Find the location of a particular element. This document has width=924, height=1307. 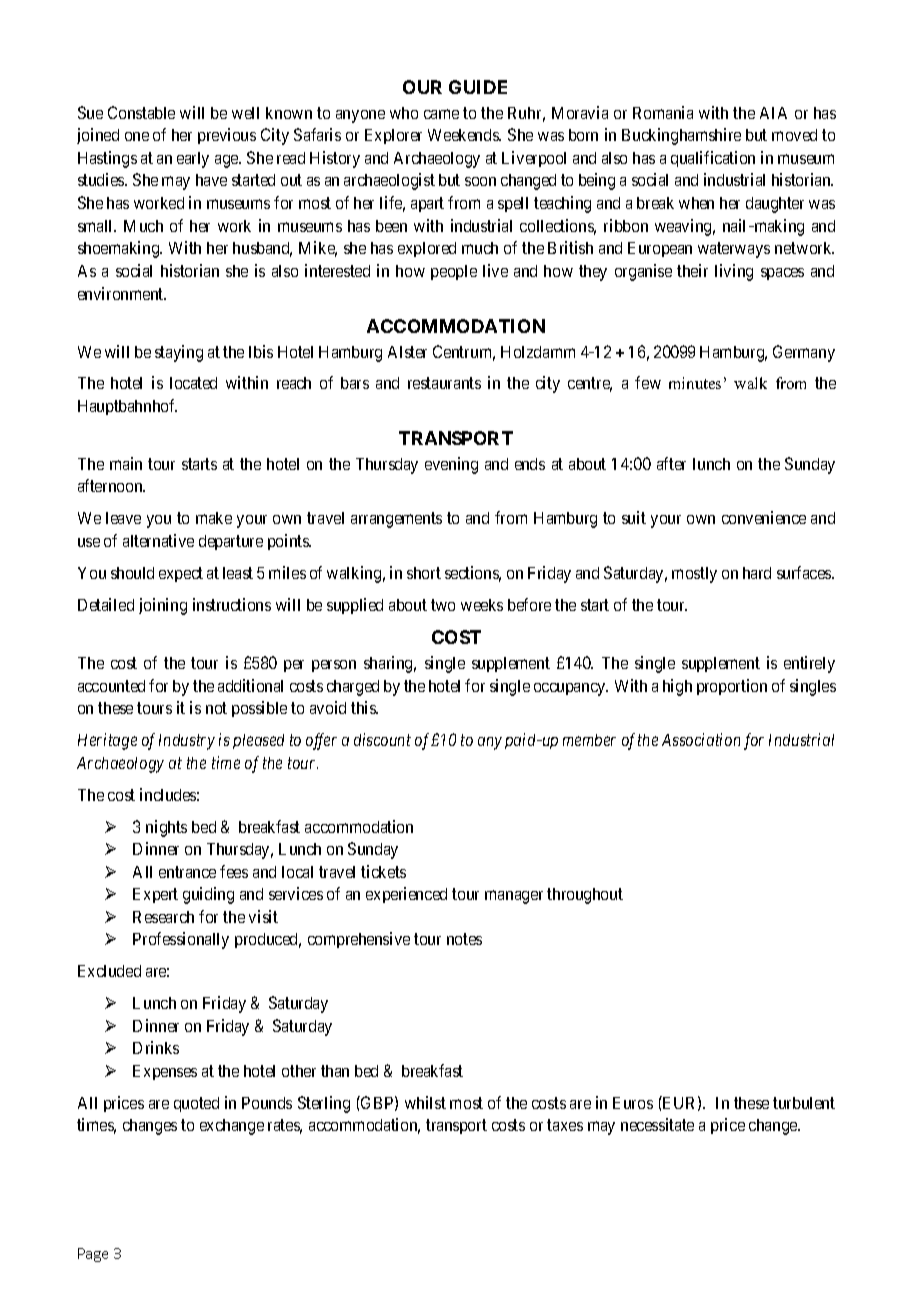

notes is located at coordinates (464, 939).
